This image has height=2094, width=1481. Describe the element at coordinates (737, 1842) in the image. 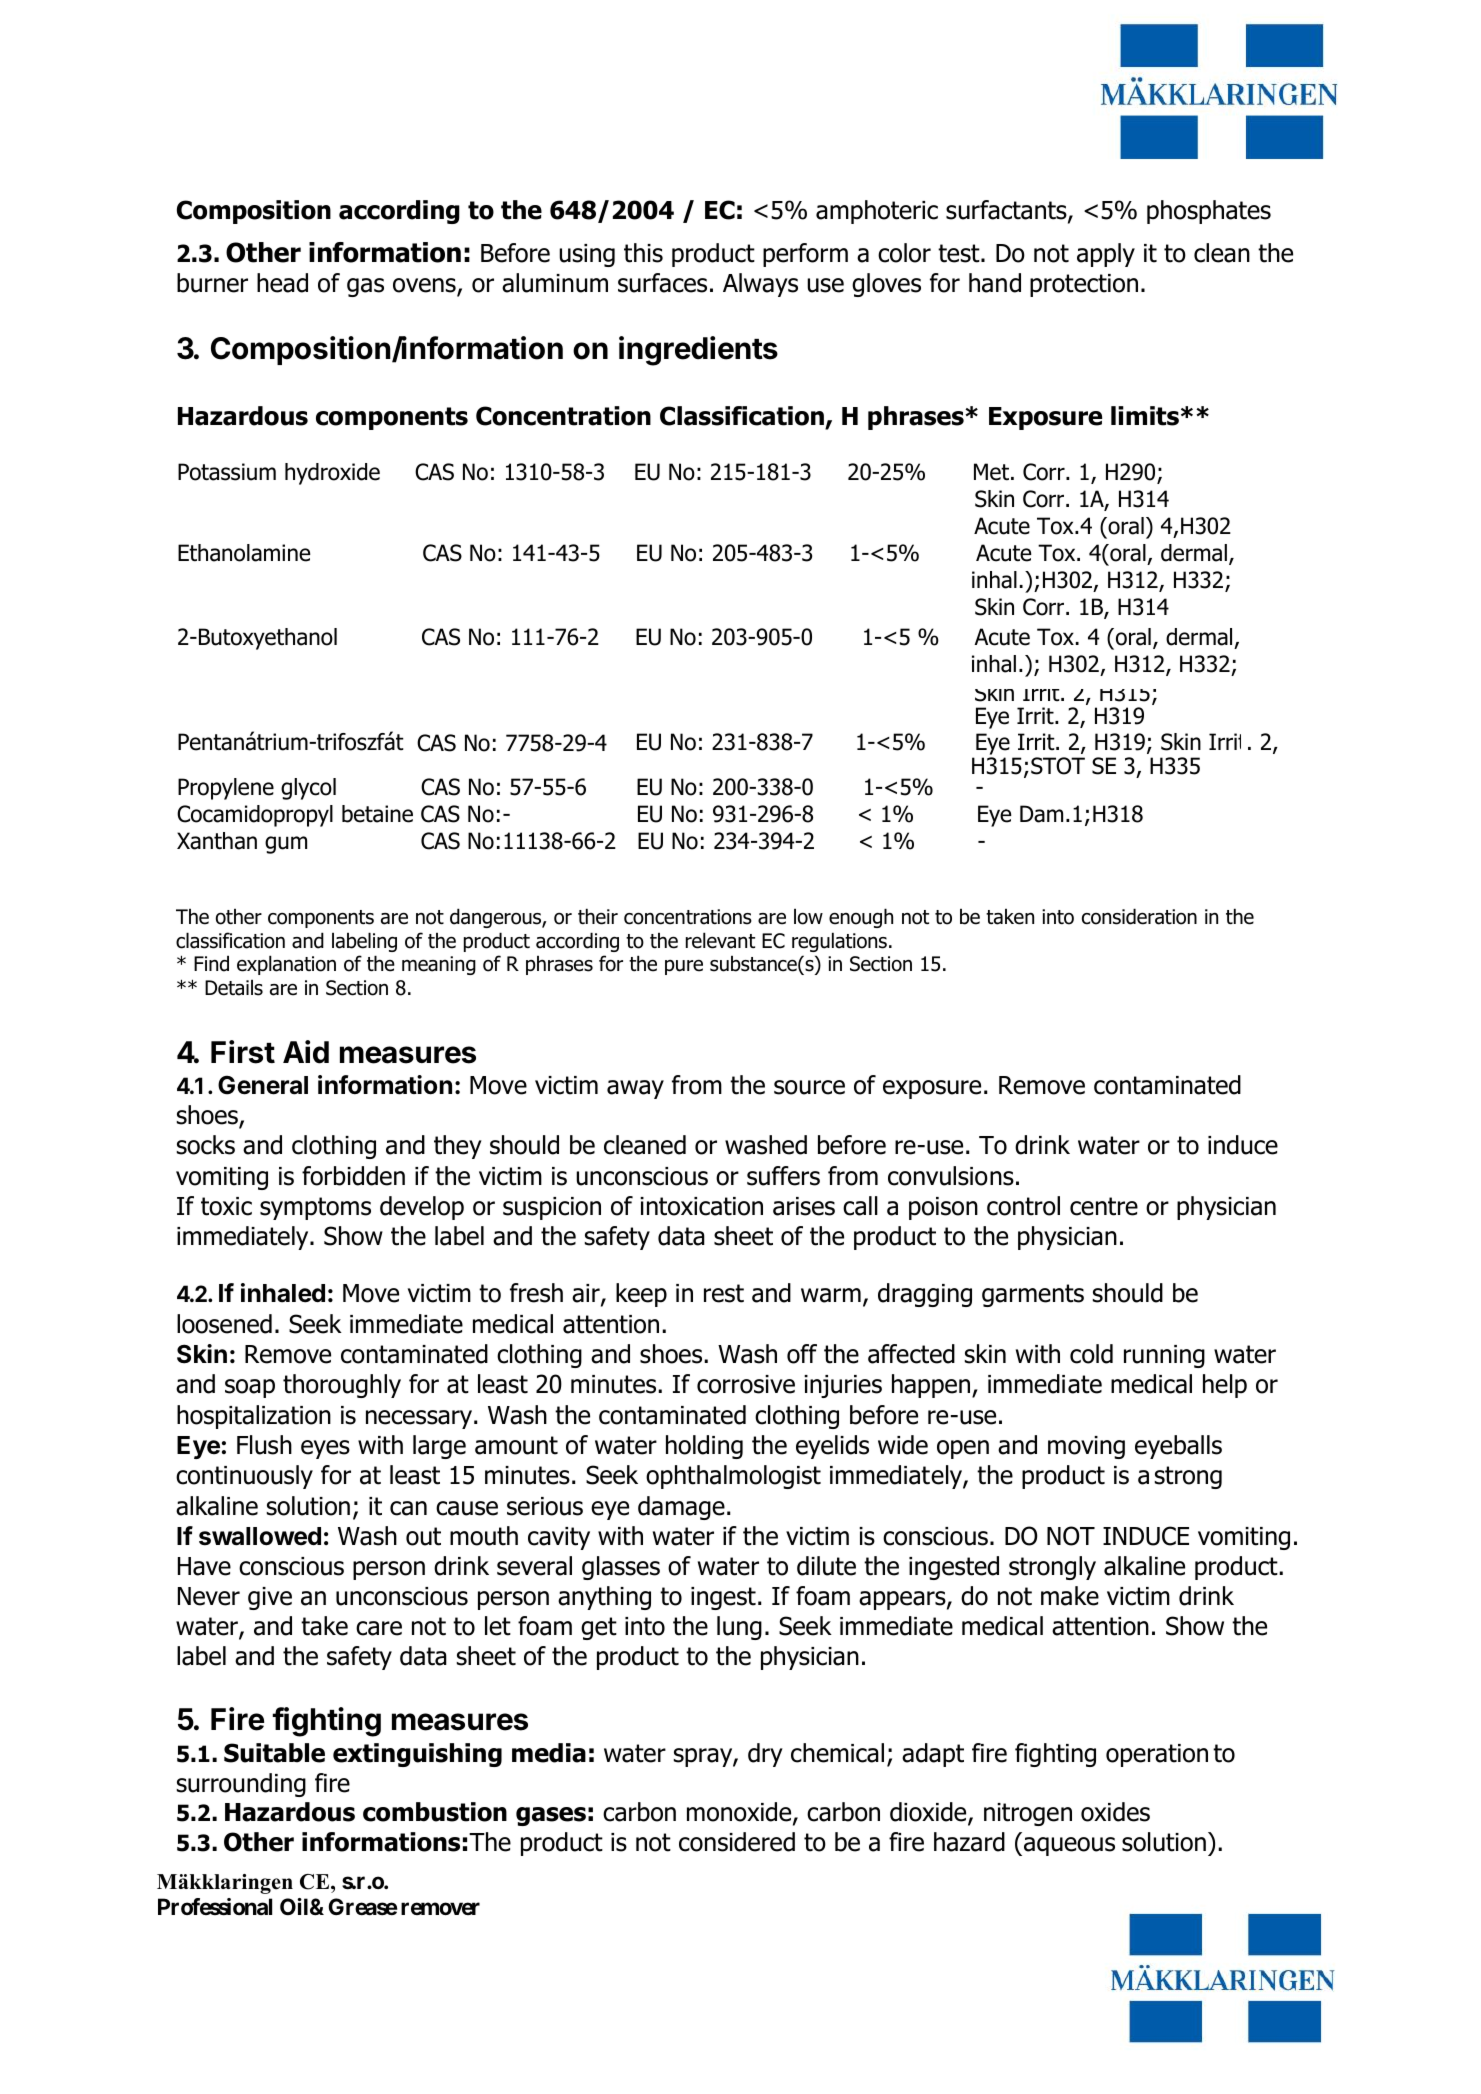

I see `considered` at that location.
